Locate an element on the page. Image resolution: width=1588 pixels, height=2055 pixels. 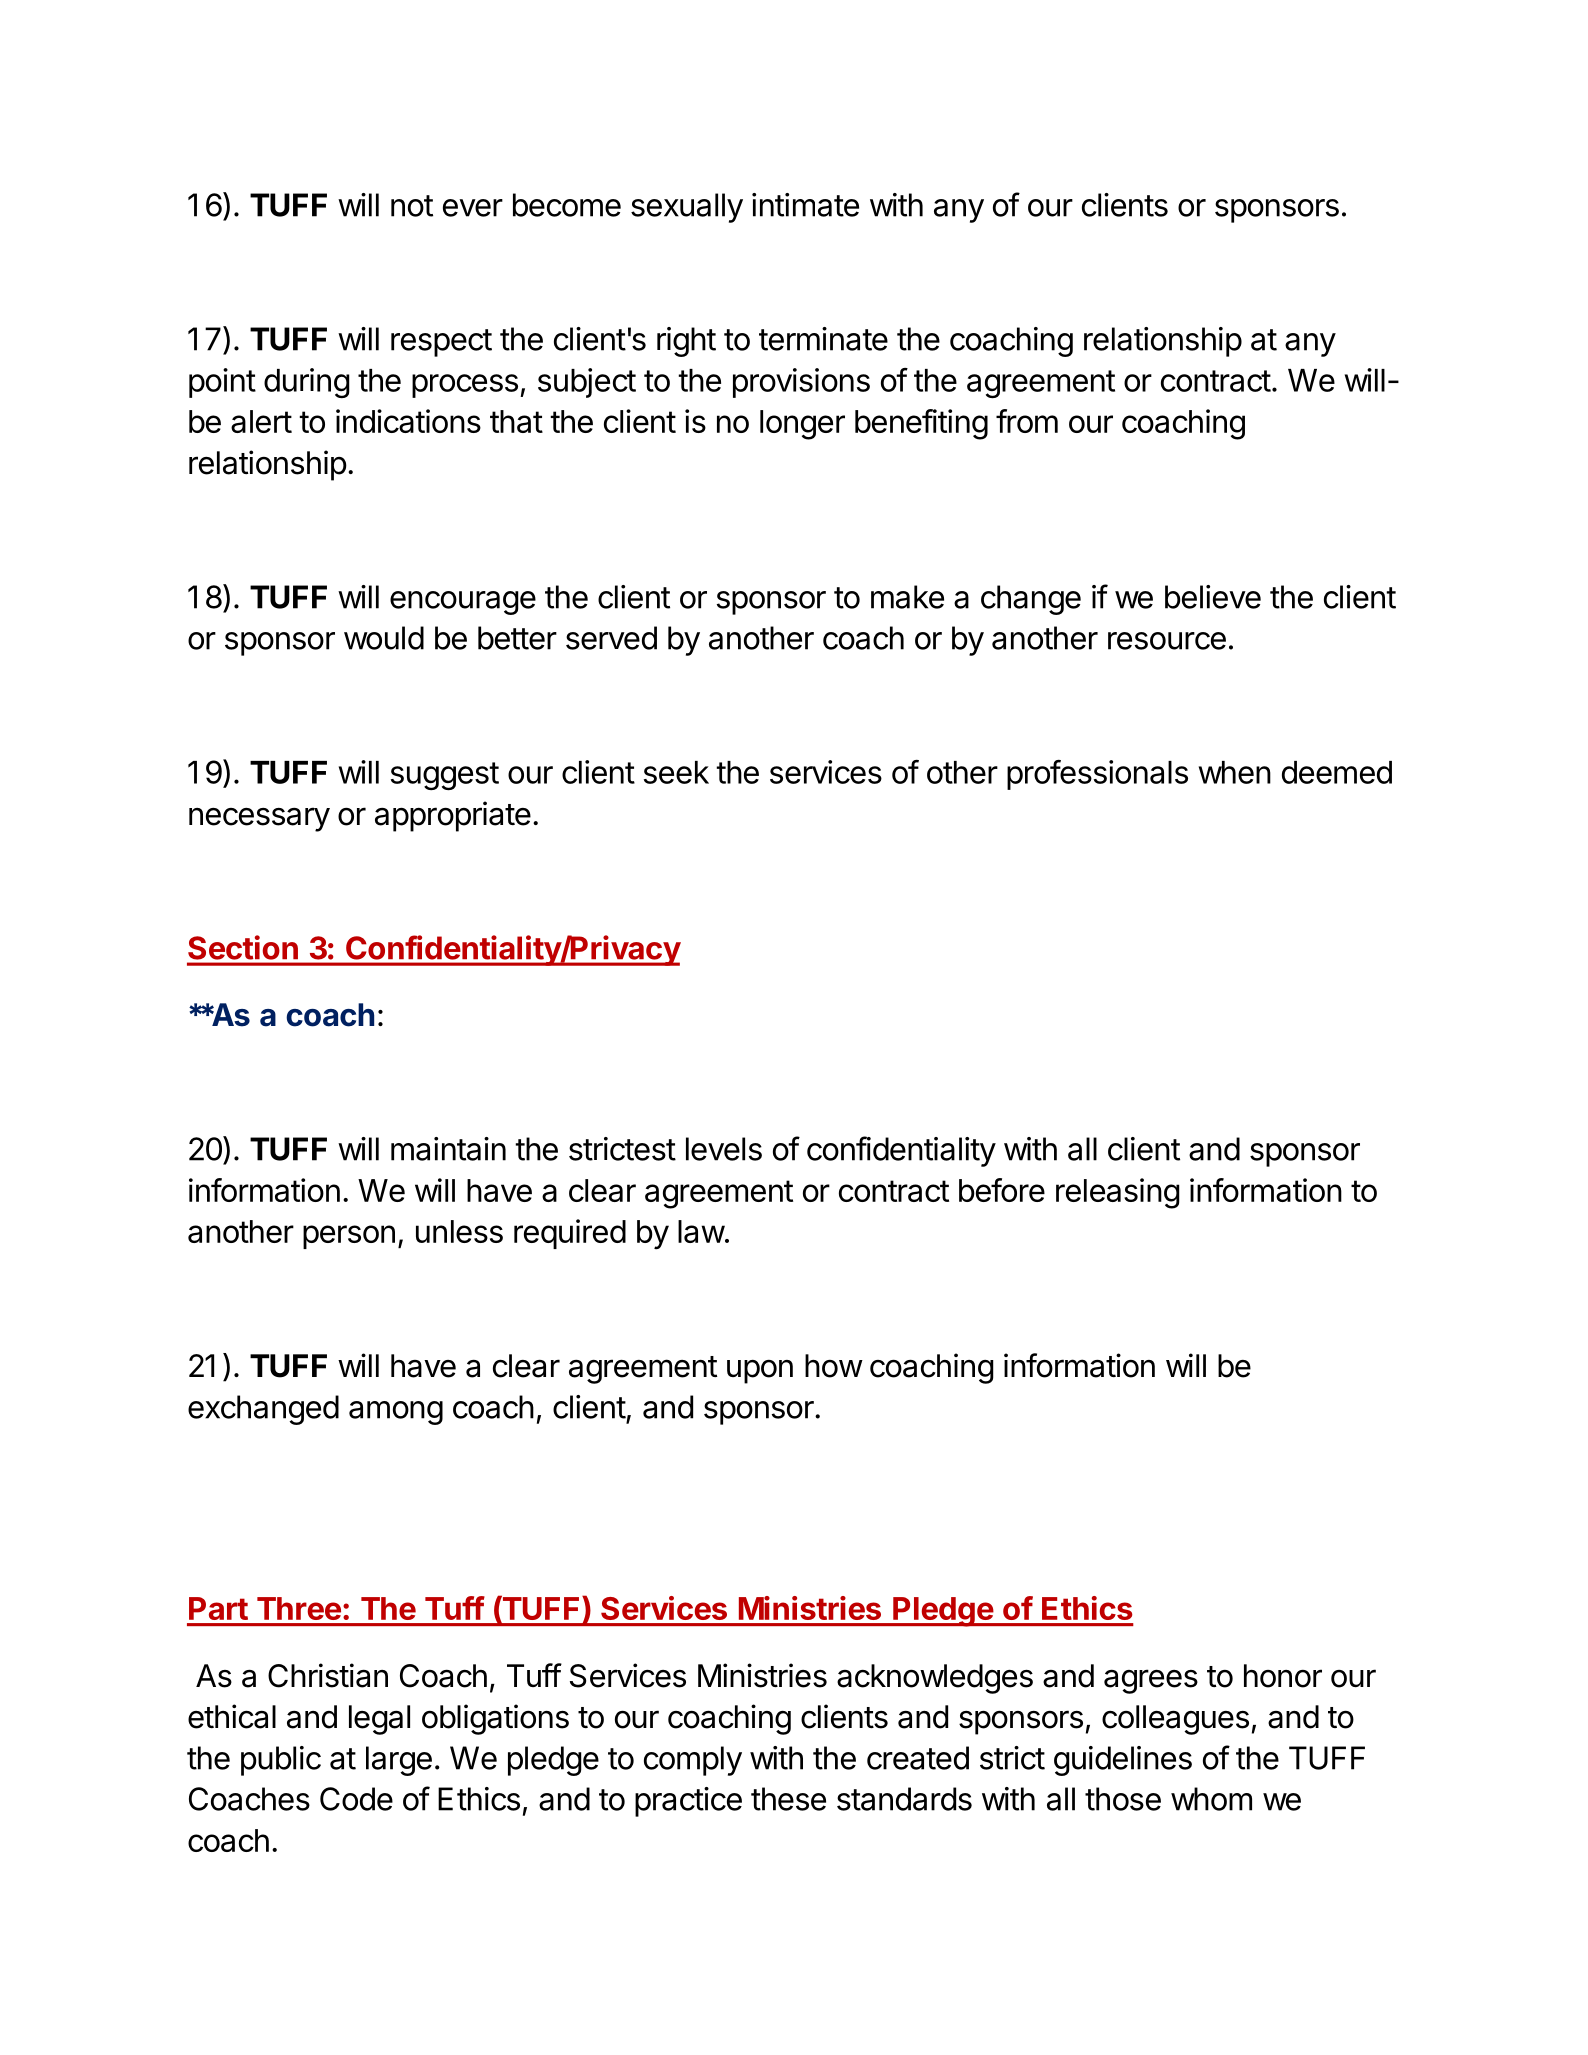
ever is located at coordinates (473, 208).
